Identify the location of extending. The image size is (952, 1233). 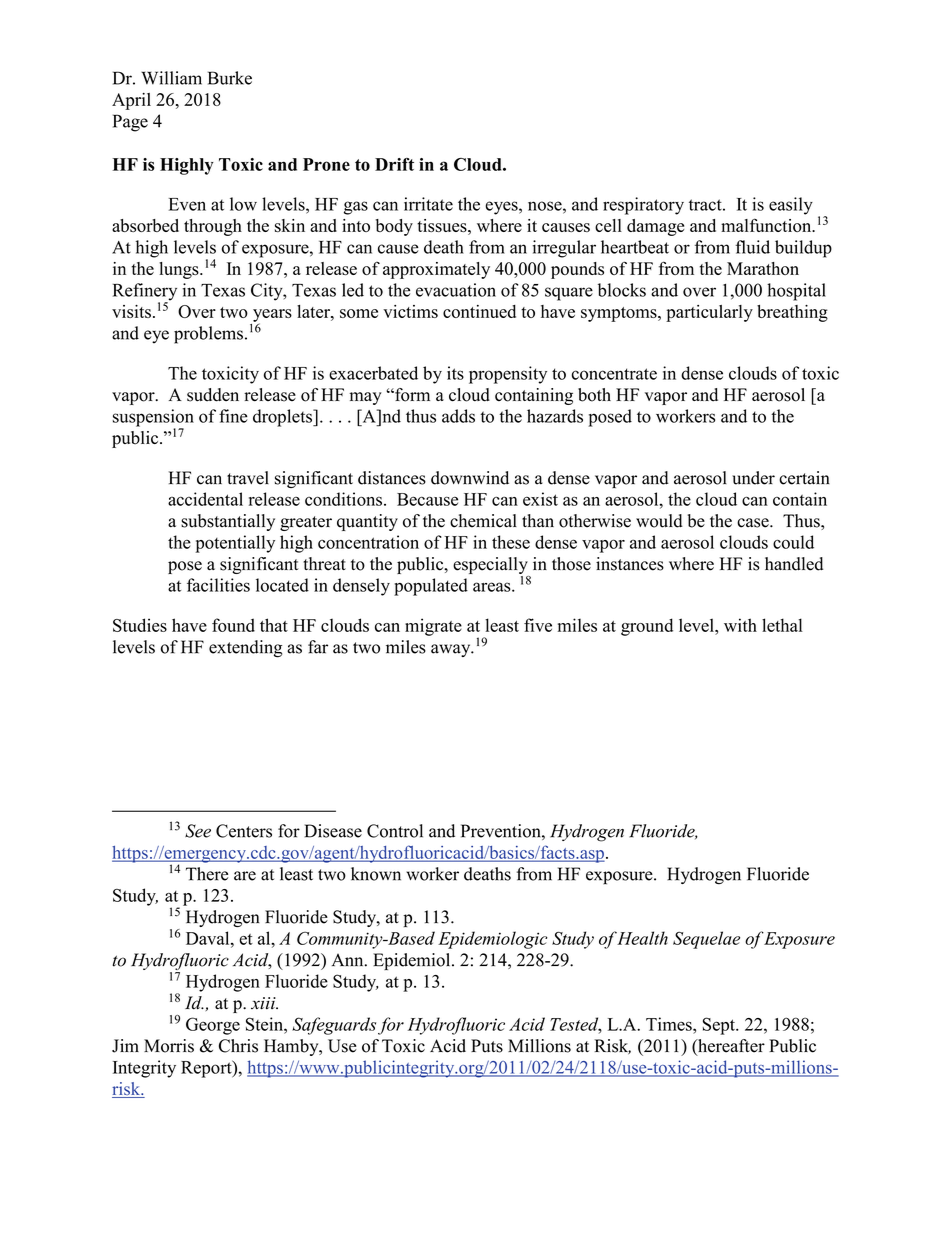
(245, 649).
